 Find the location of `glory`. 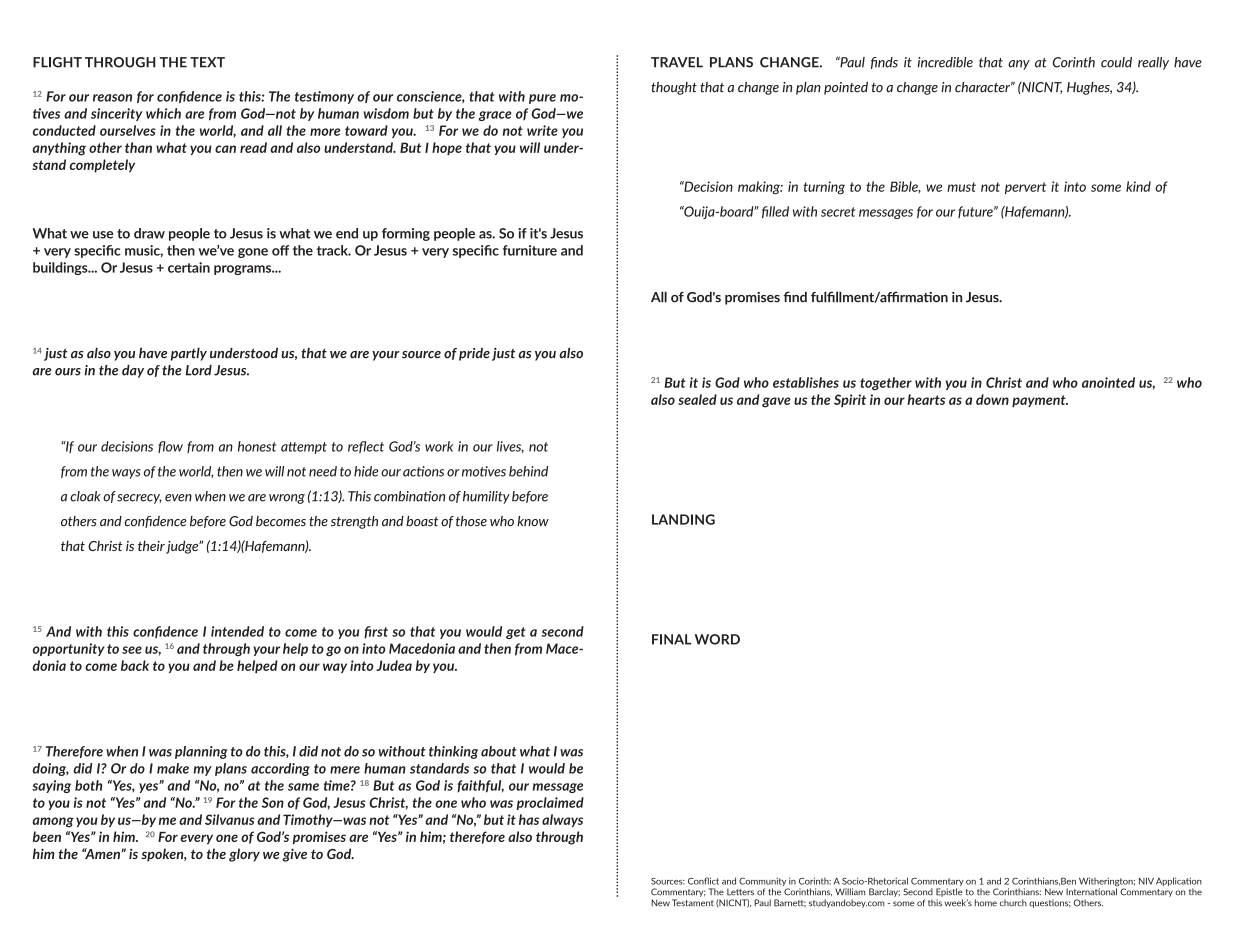

glory is located at coordinates (244, 855).
